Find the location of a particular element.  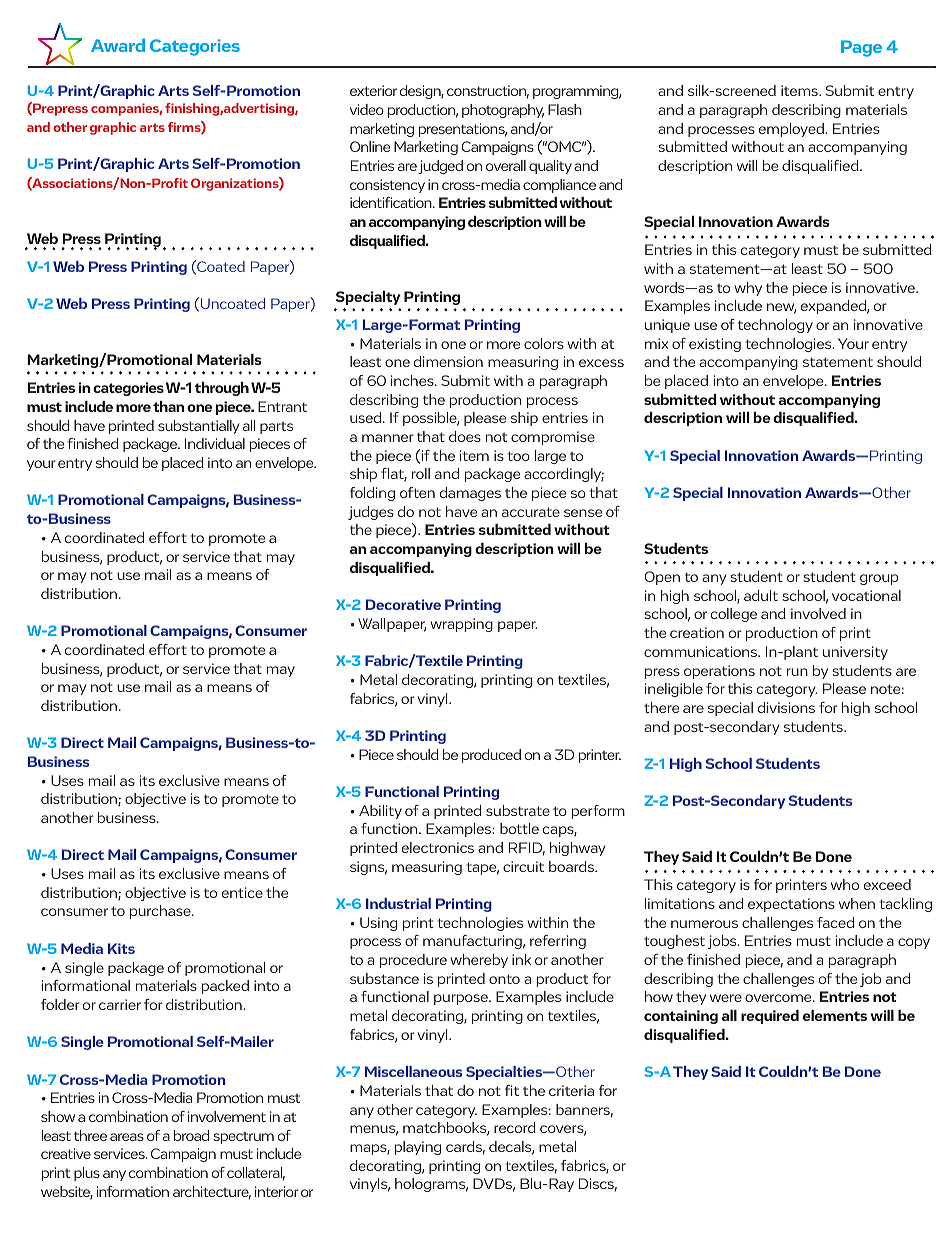

substantially is located at coordinates (198, 427).
